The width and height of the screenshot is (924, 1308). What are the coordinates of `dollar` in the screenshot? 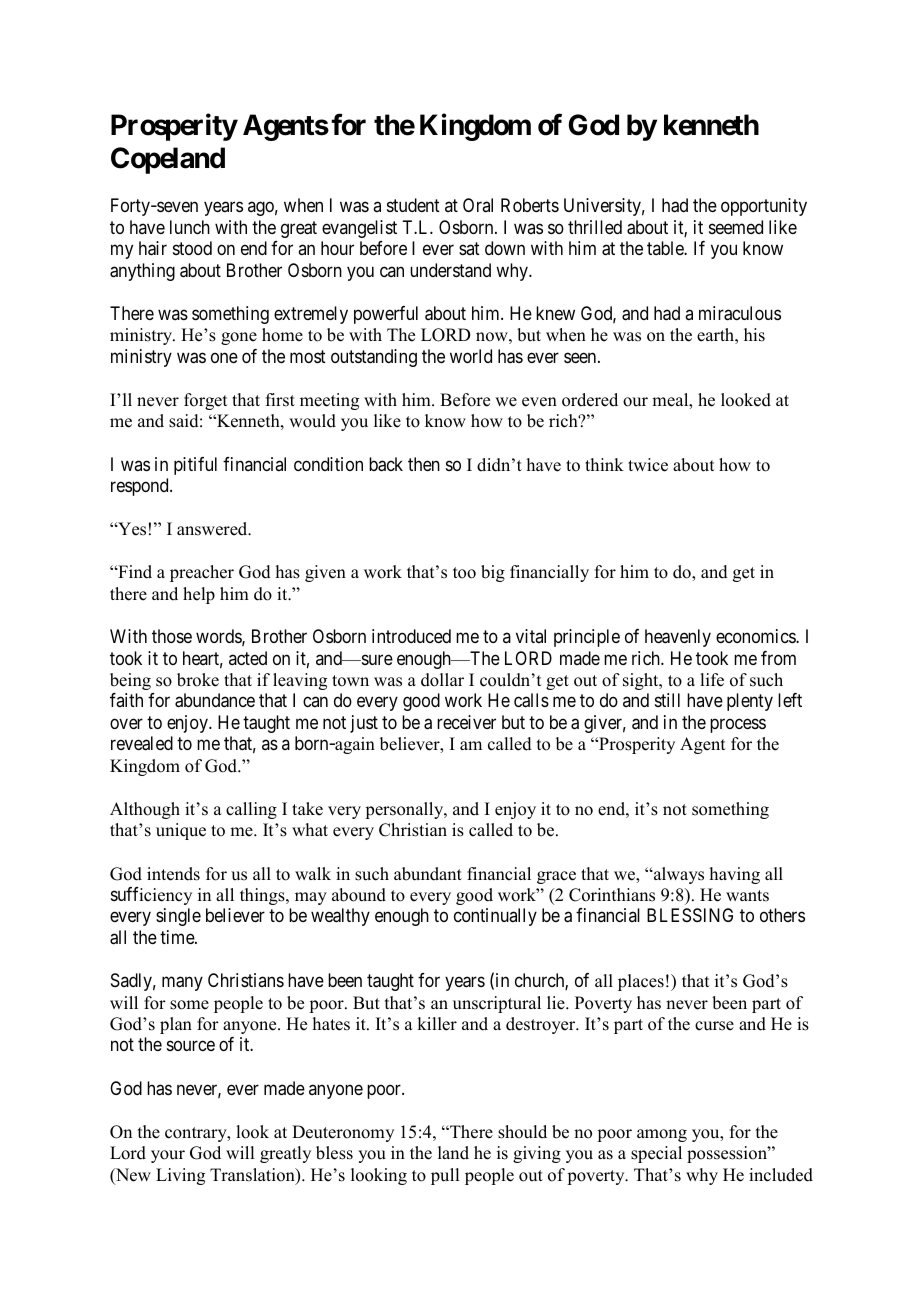 It's located at (442, 680).
